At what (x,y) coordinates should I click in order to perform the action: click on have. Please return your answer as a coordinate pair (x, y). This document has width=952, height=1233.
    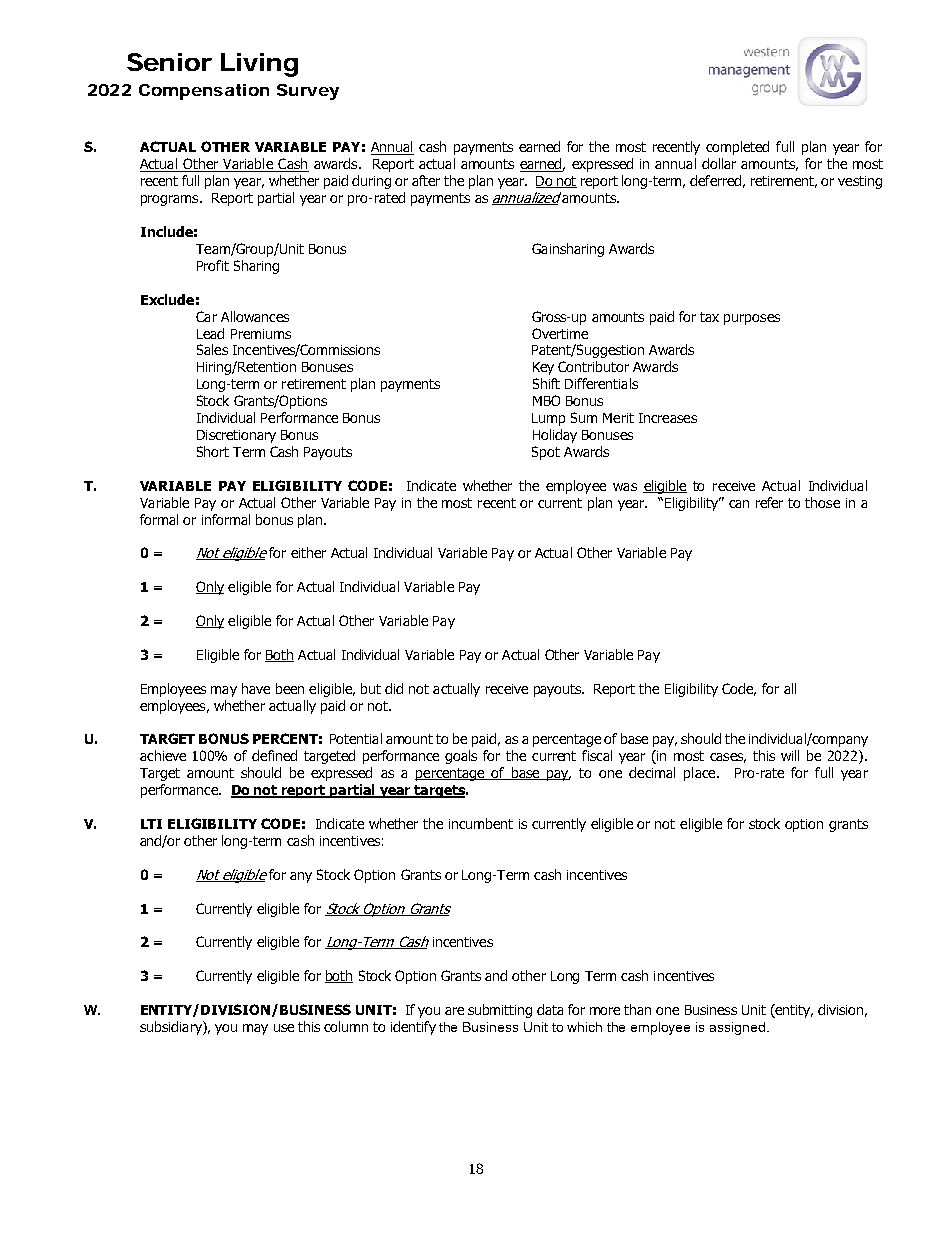
    Looking at the image, I should click on (256, 688).
